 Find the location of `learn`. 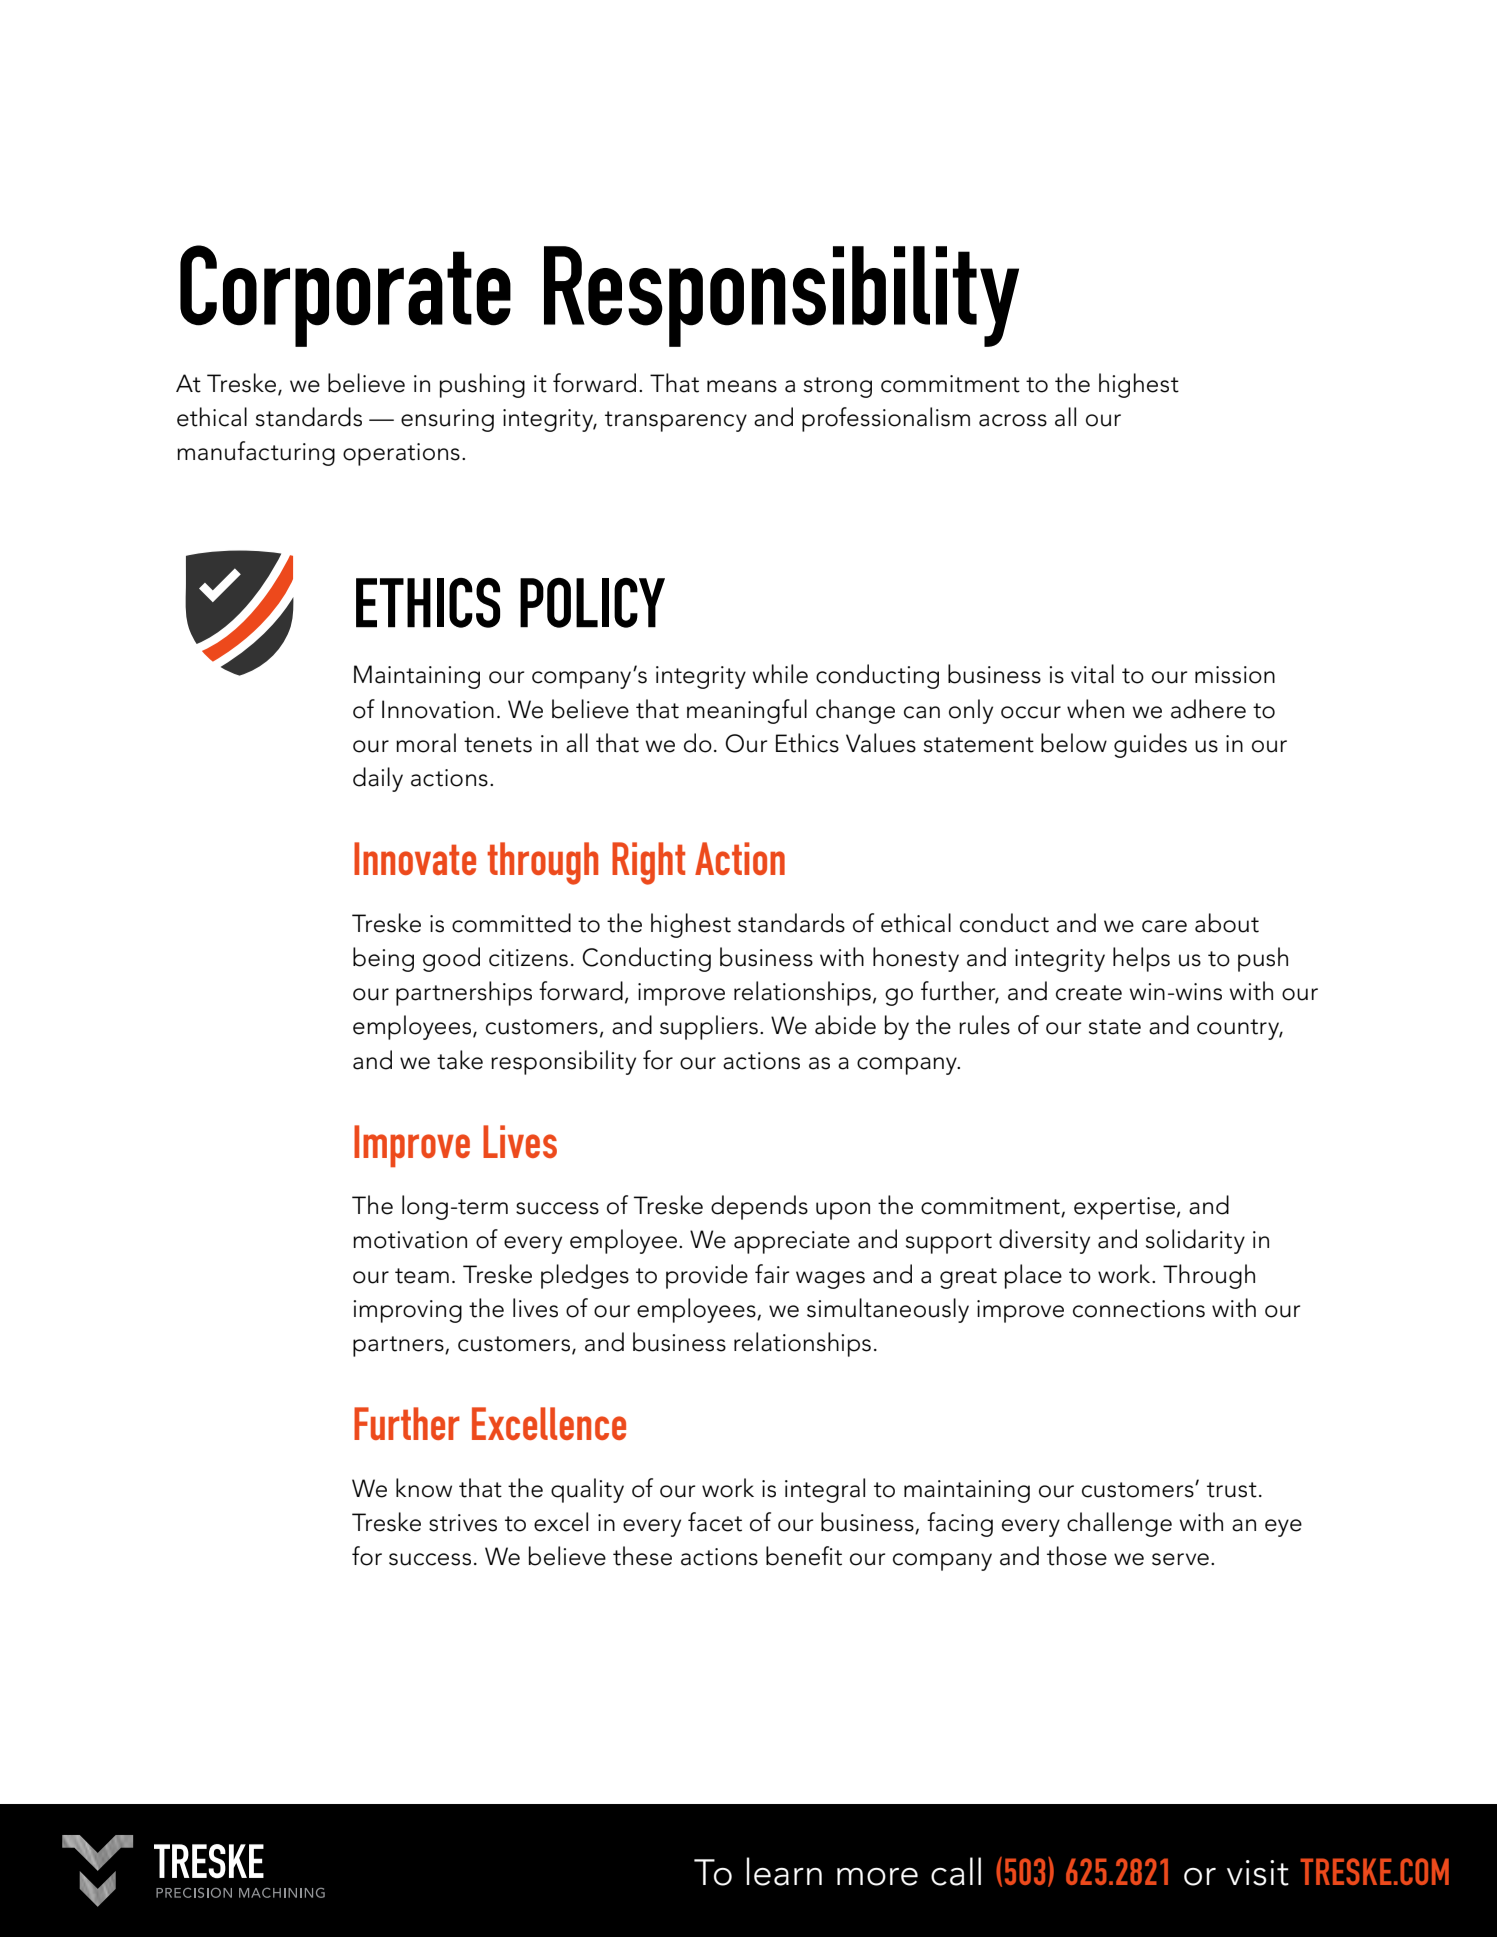

learn is located at coordinates (784, 1871).
